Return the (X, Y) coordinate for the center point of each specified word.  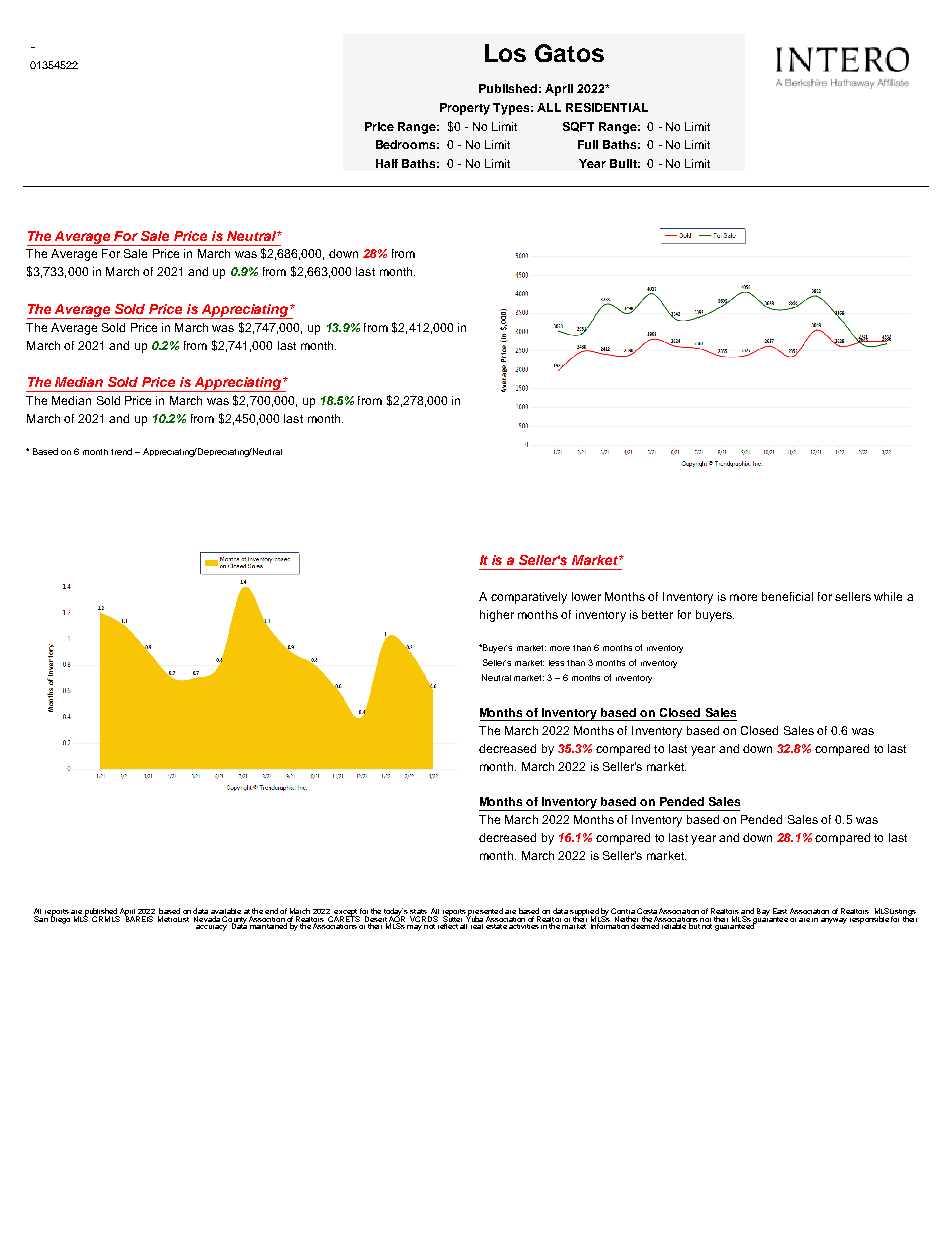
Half (387, 163)
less (556, 663)
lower (586, 596)
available (226, 911)
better (657, 614)
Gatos (569, 53)
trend (121, 451)
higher (497, 616)
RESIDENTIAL (607, 107)
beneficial (787, 596)
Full (588, 144)
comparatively (529, 598)
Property (465, 109)
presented (485, 913)
